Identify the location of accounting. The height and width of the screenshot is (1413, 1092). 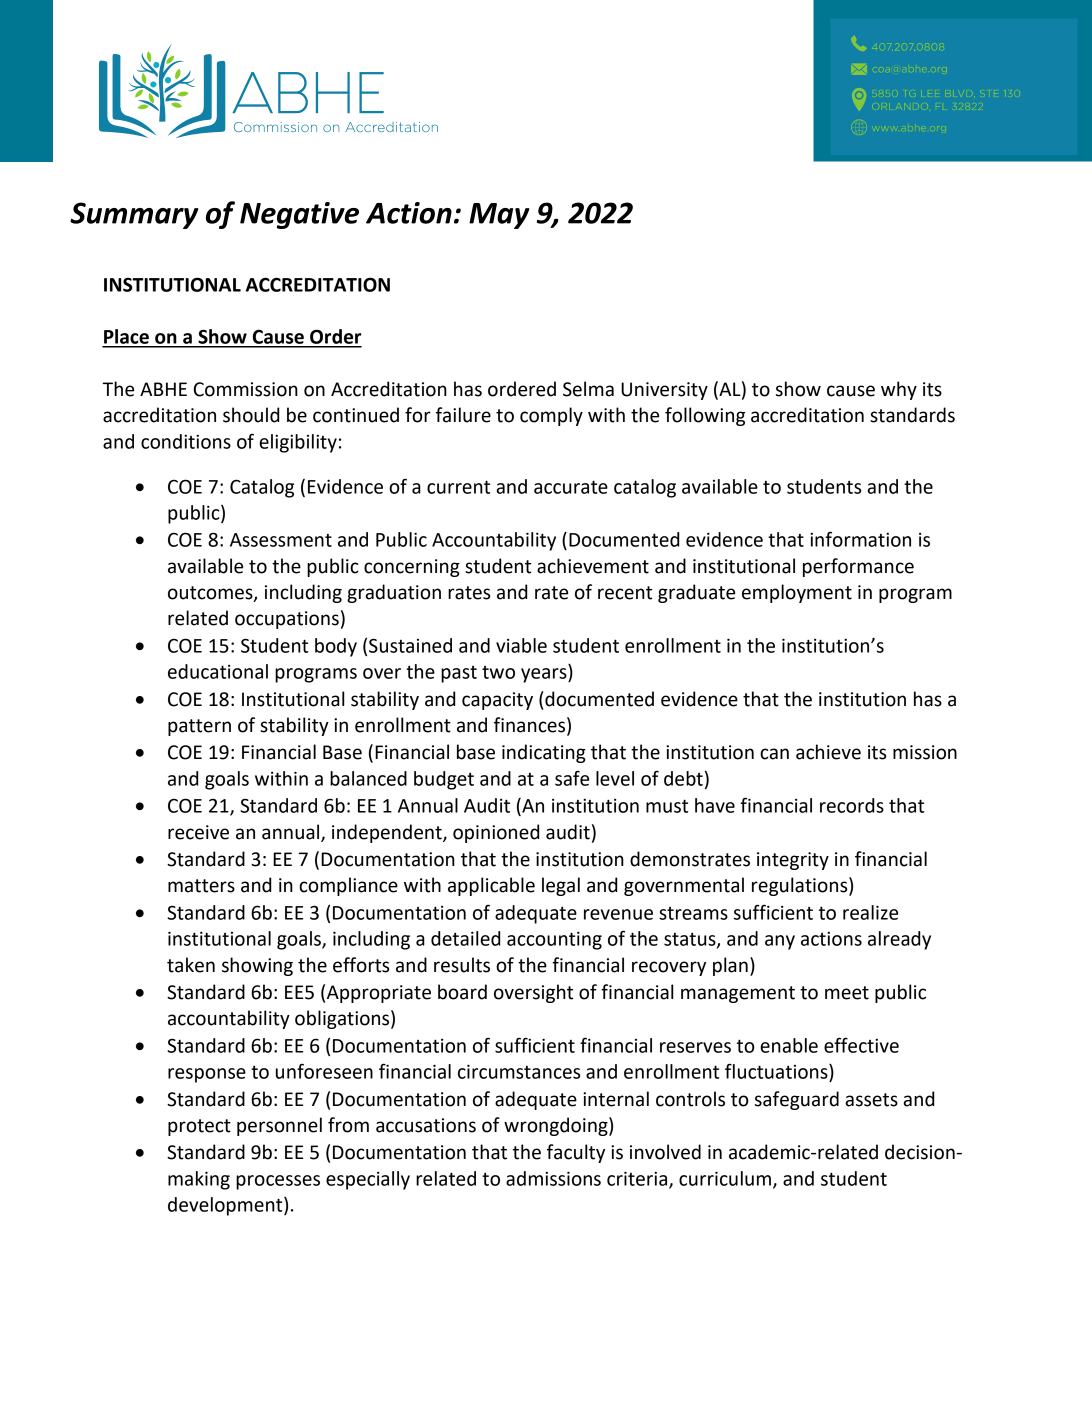
(554, 940).
